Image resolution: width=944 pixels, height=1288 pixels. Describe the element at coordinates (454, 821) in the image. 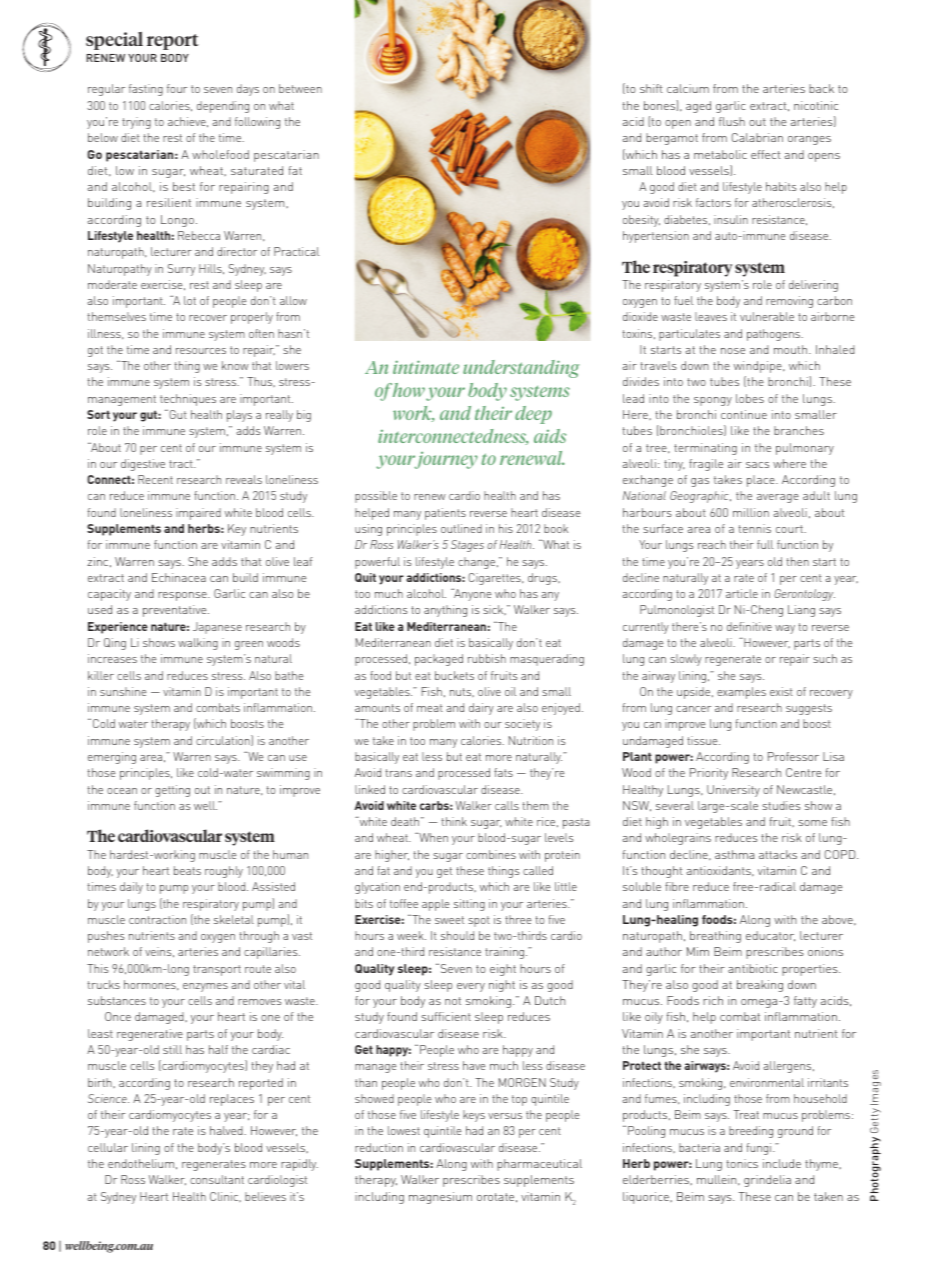

I see `think` at that location.
